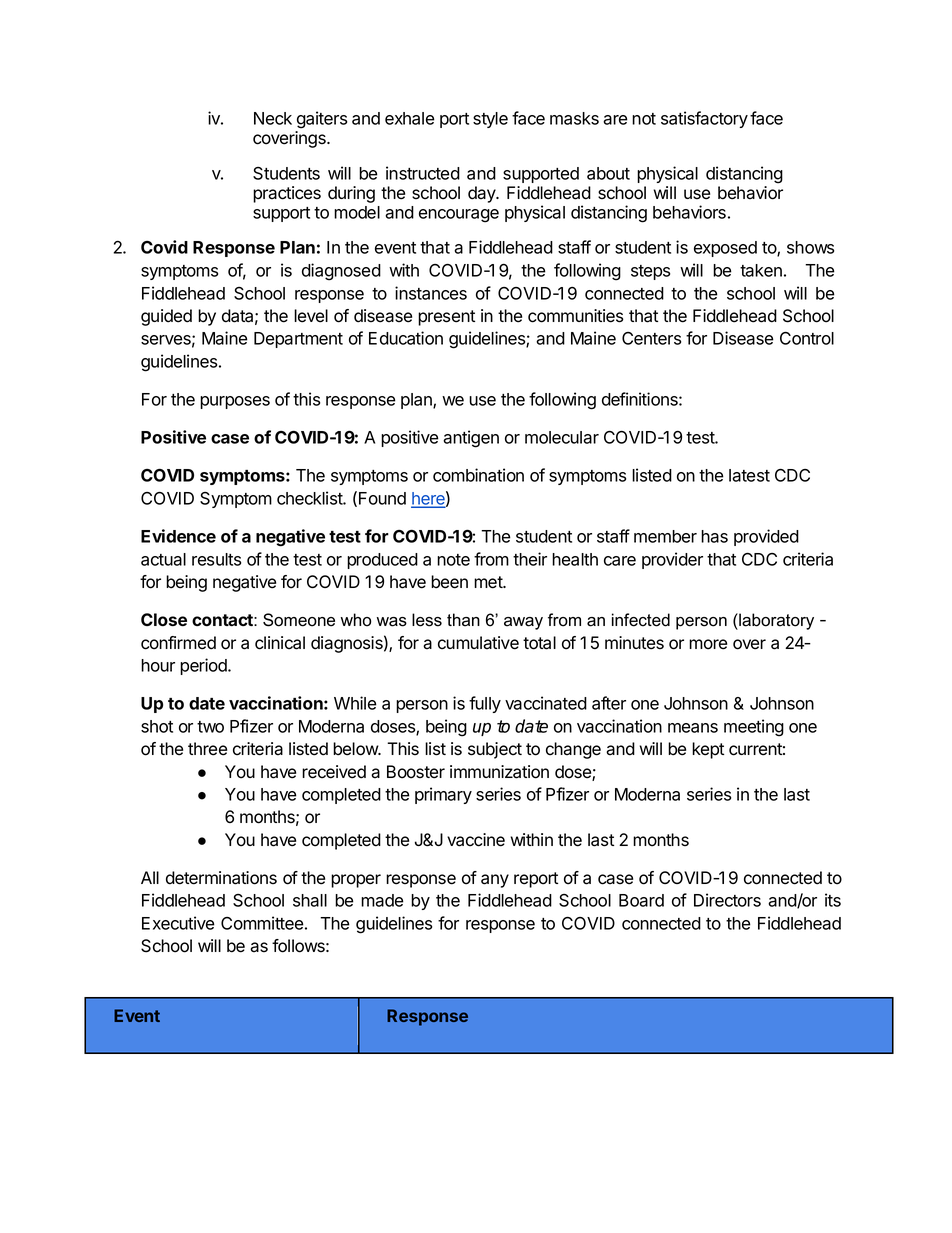 This screenshot has height=1233, width=952. I want to click on clinical, so click(280, 643).
